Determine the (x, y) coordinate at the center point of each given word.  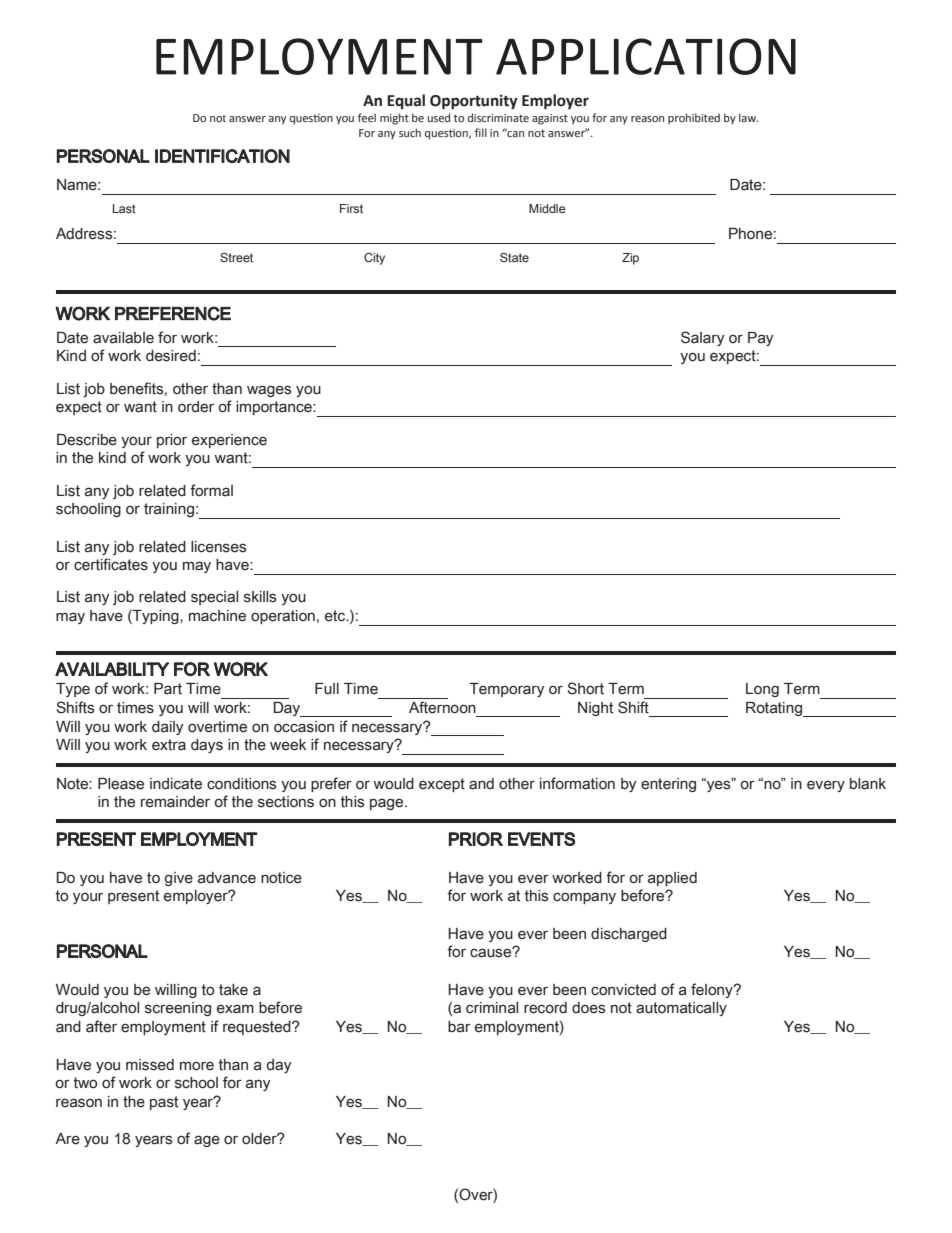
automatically (681, 1009)
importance (275, 408)
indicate (176, 784)
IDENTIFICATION (222, 156)
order (196, 407)
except (442, 785)
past (164, 1103)
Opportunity (474, 102)
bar (459, 1027)
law (748, 117)
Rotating (775, 709)
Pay (761, 339)
